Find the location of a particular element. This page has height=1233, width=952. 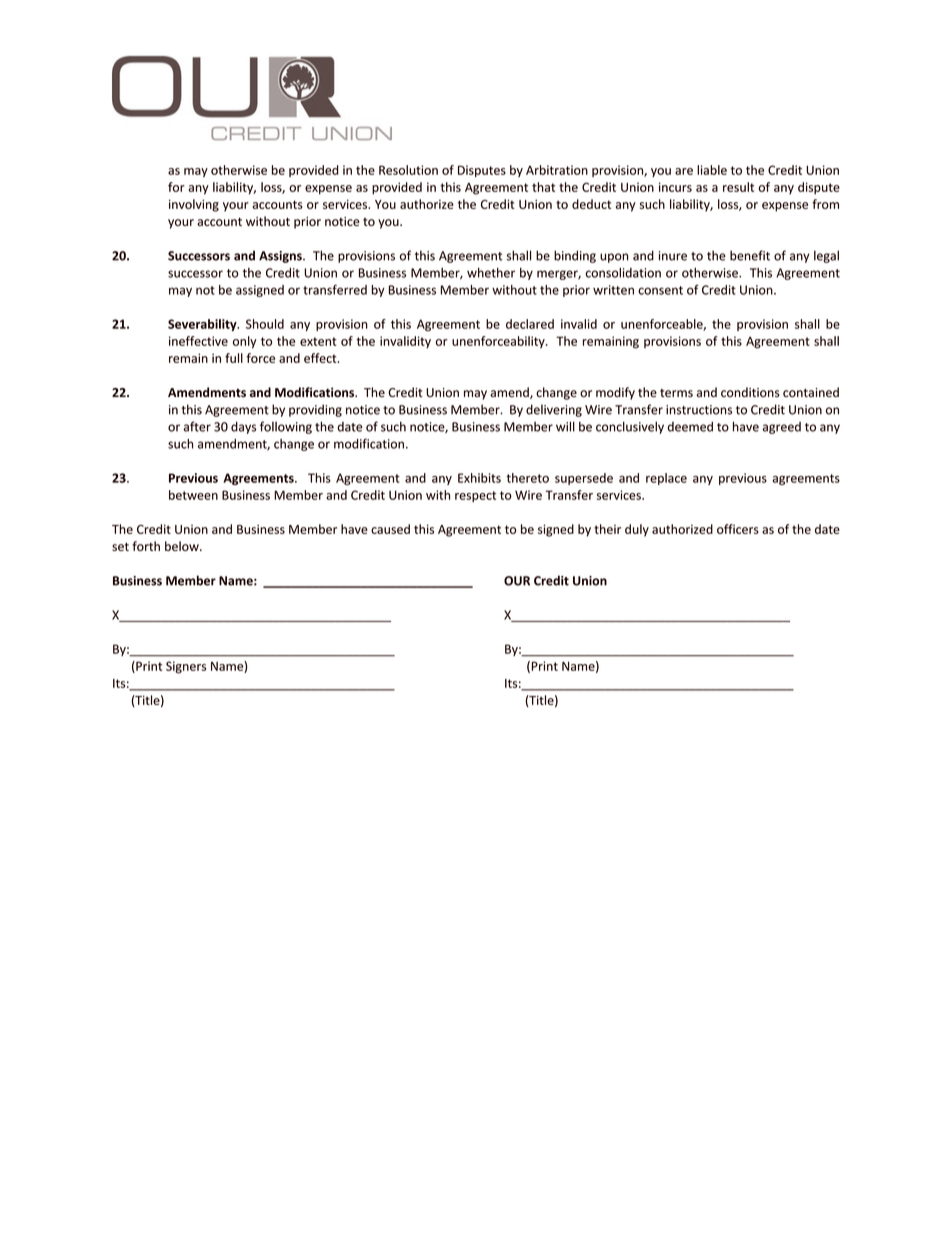

declared is located at coordinates (530, 324).
